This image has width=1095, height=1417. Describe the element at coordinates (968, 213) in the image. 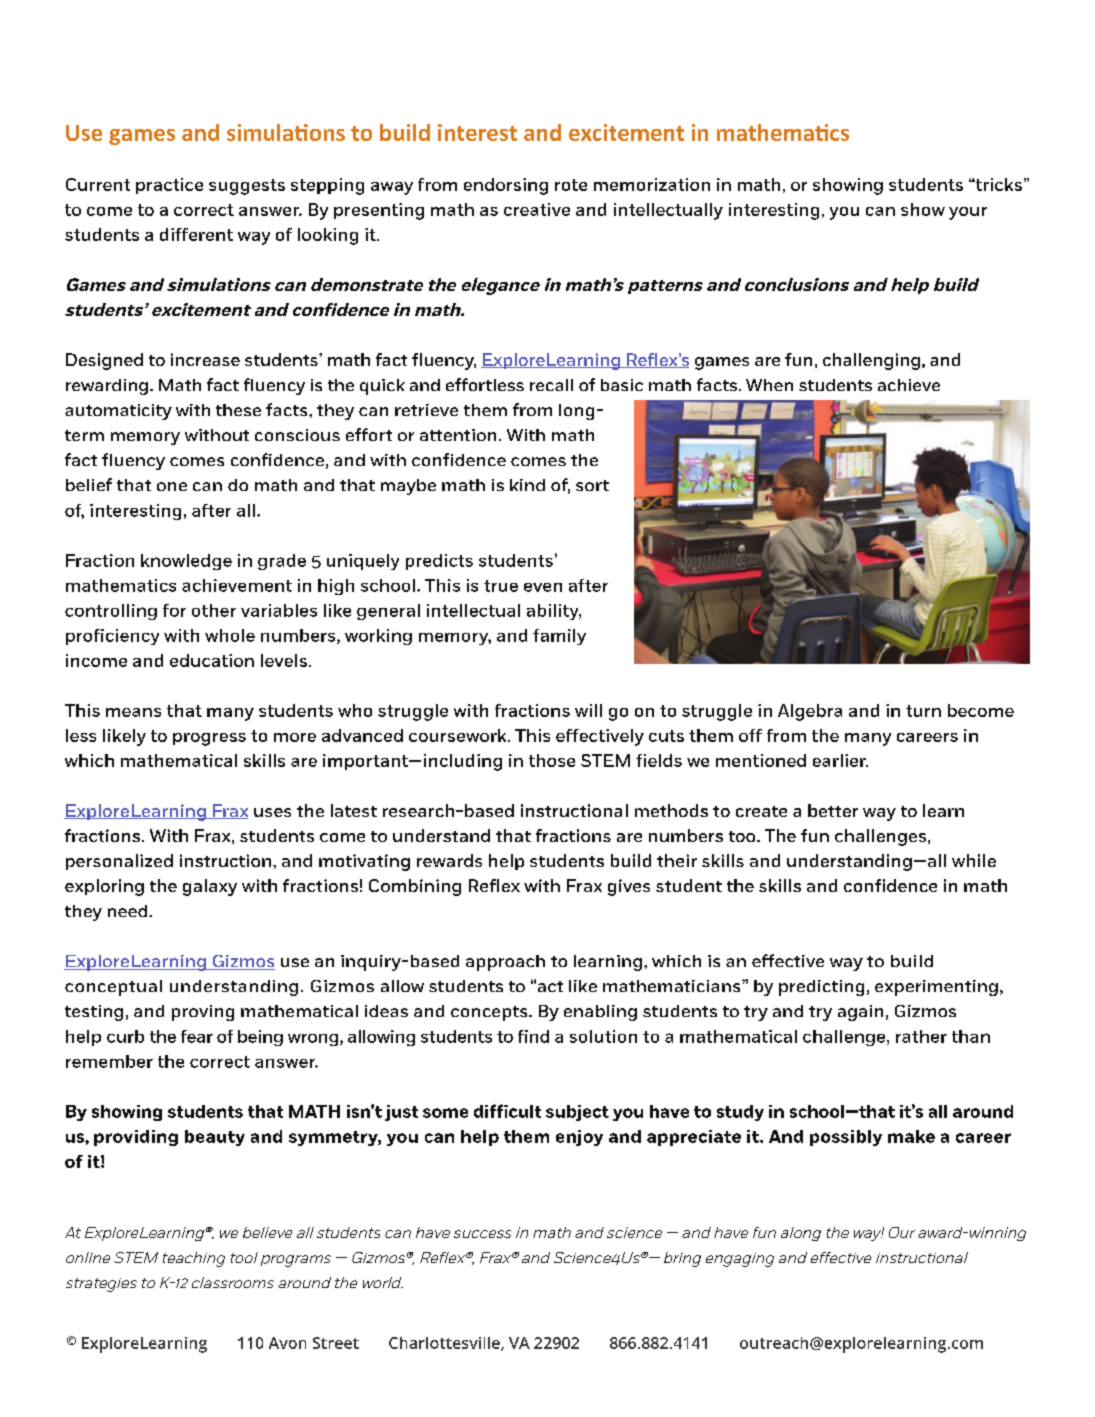

I see `your` at that location.
